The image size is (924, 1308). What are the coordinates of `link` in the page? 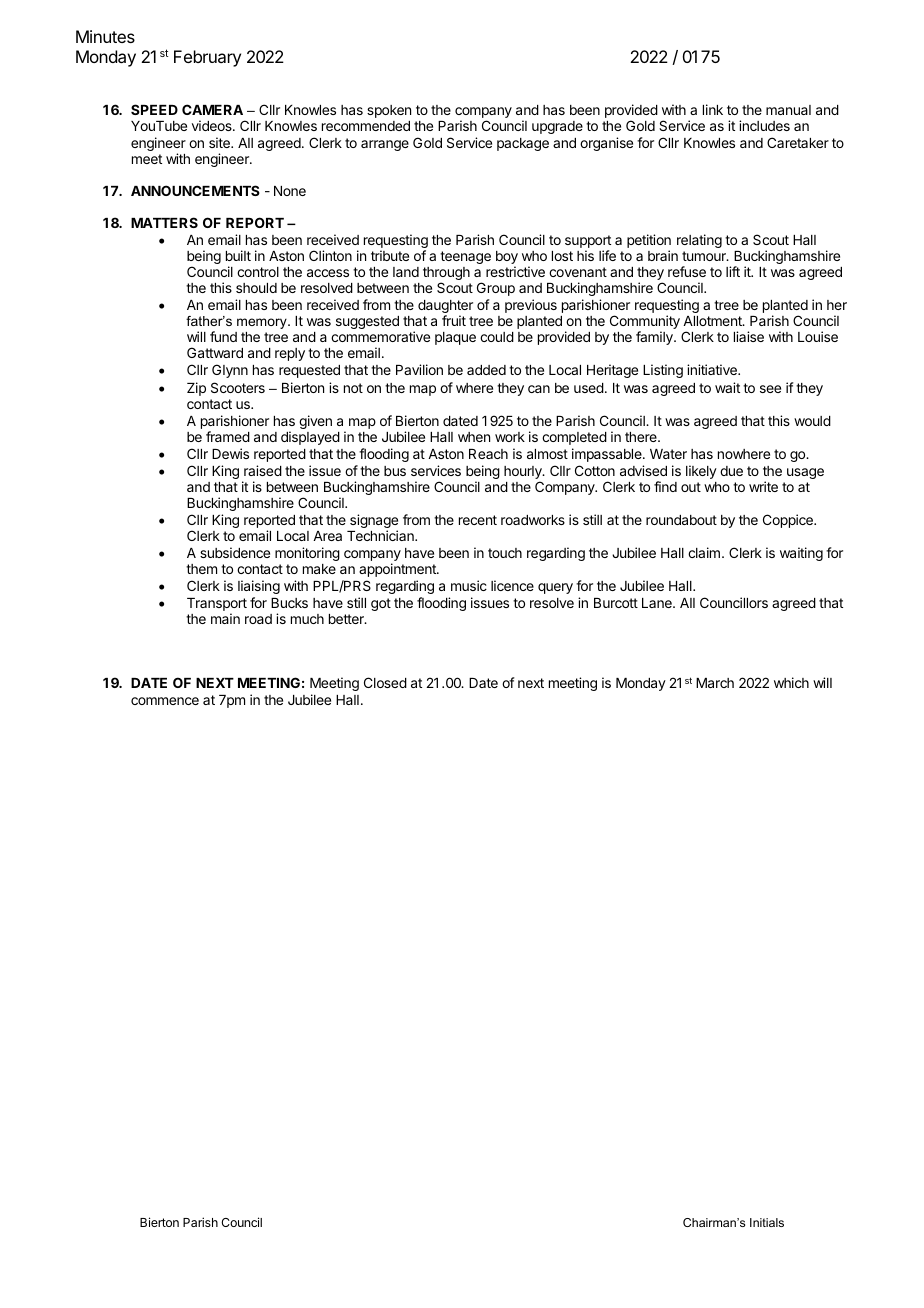 It's located at (713, 109).
